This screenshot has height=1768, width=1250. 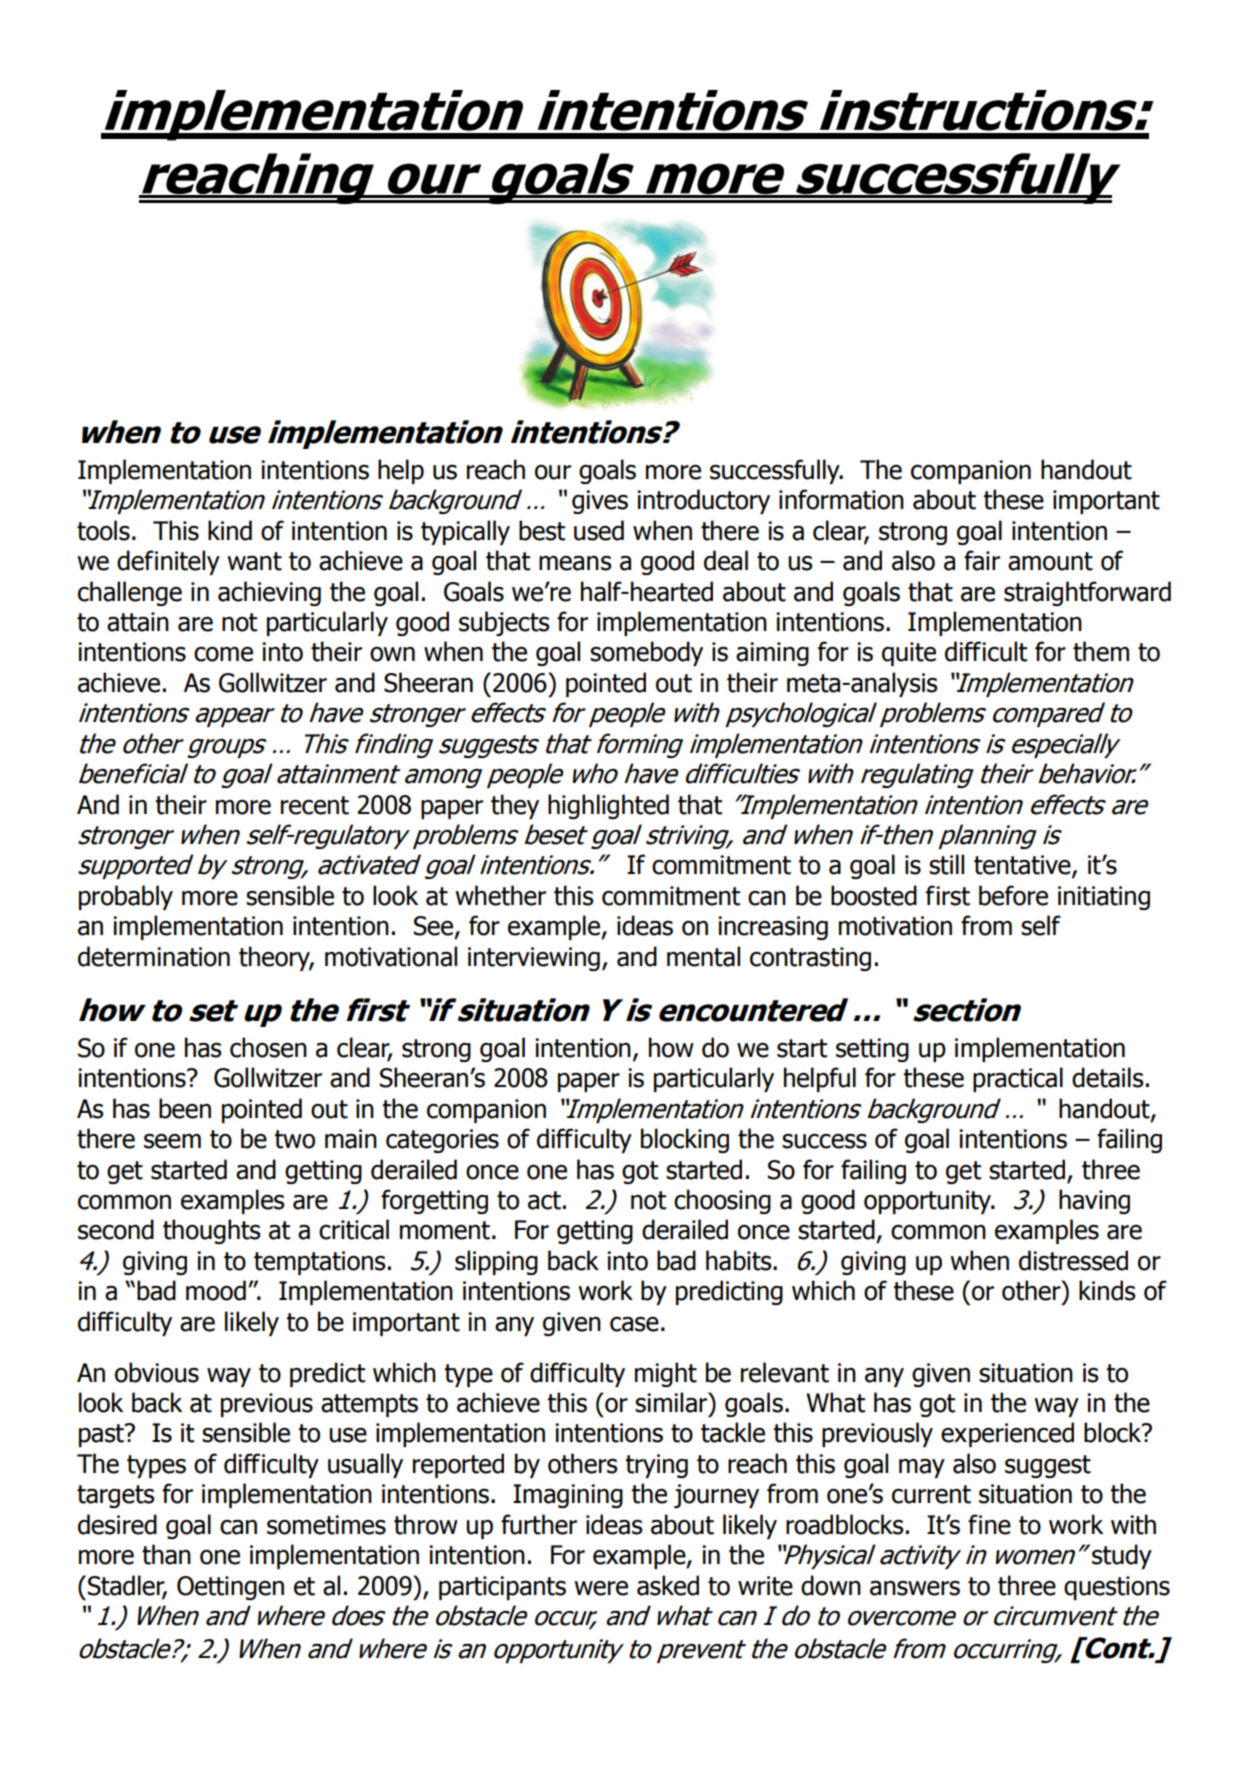 What do you see at coordinates (599, 530) in the screenshot?
I see `used` at bounding box center [599, 530].
